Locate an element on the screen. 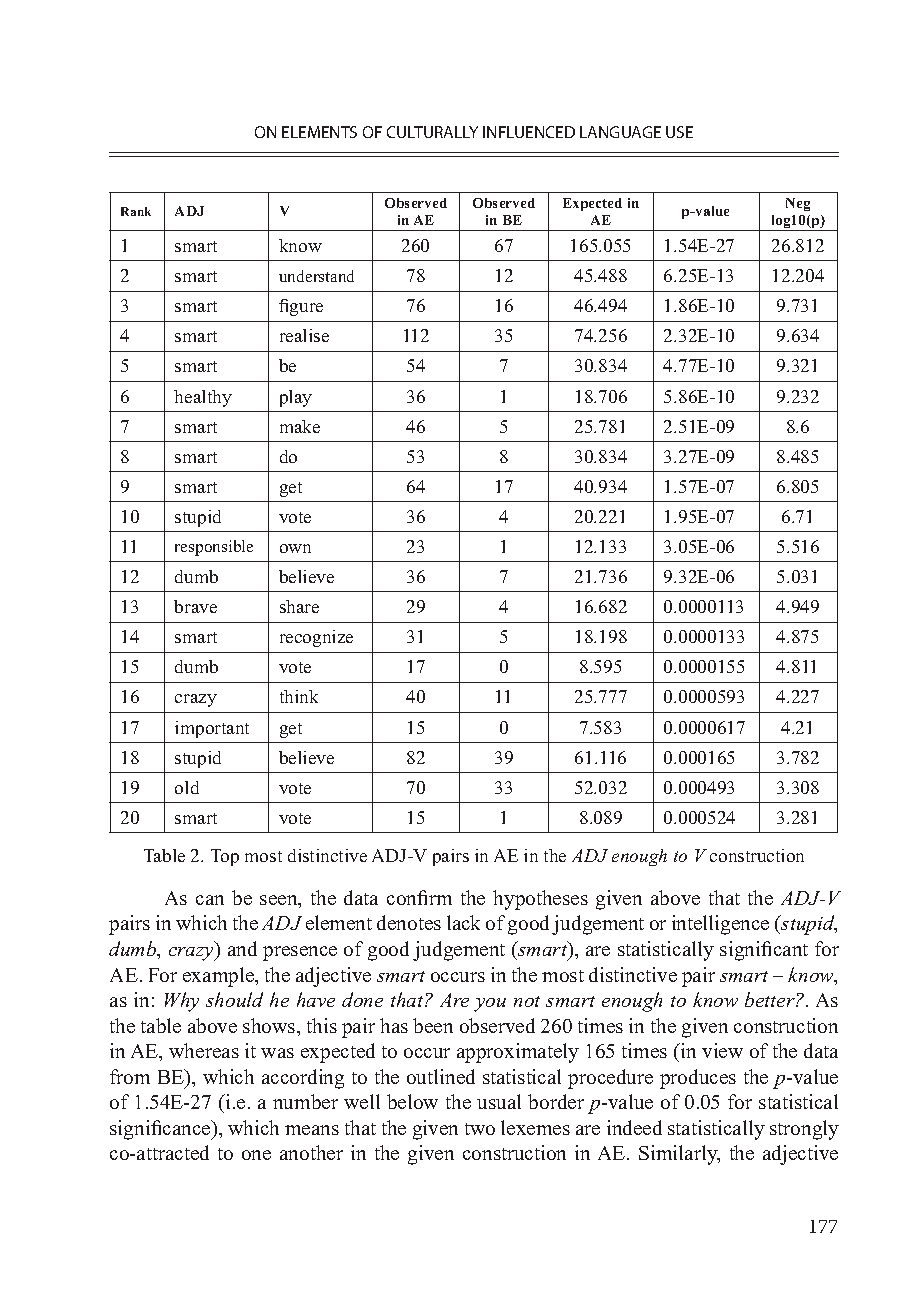 The width and height of the screenshot is (905, 1316). confirm is located at coordinates (419, 897).
